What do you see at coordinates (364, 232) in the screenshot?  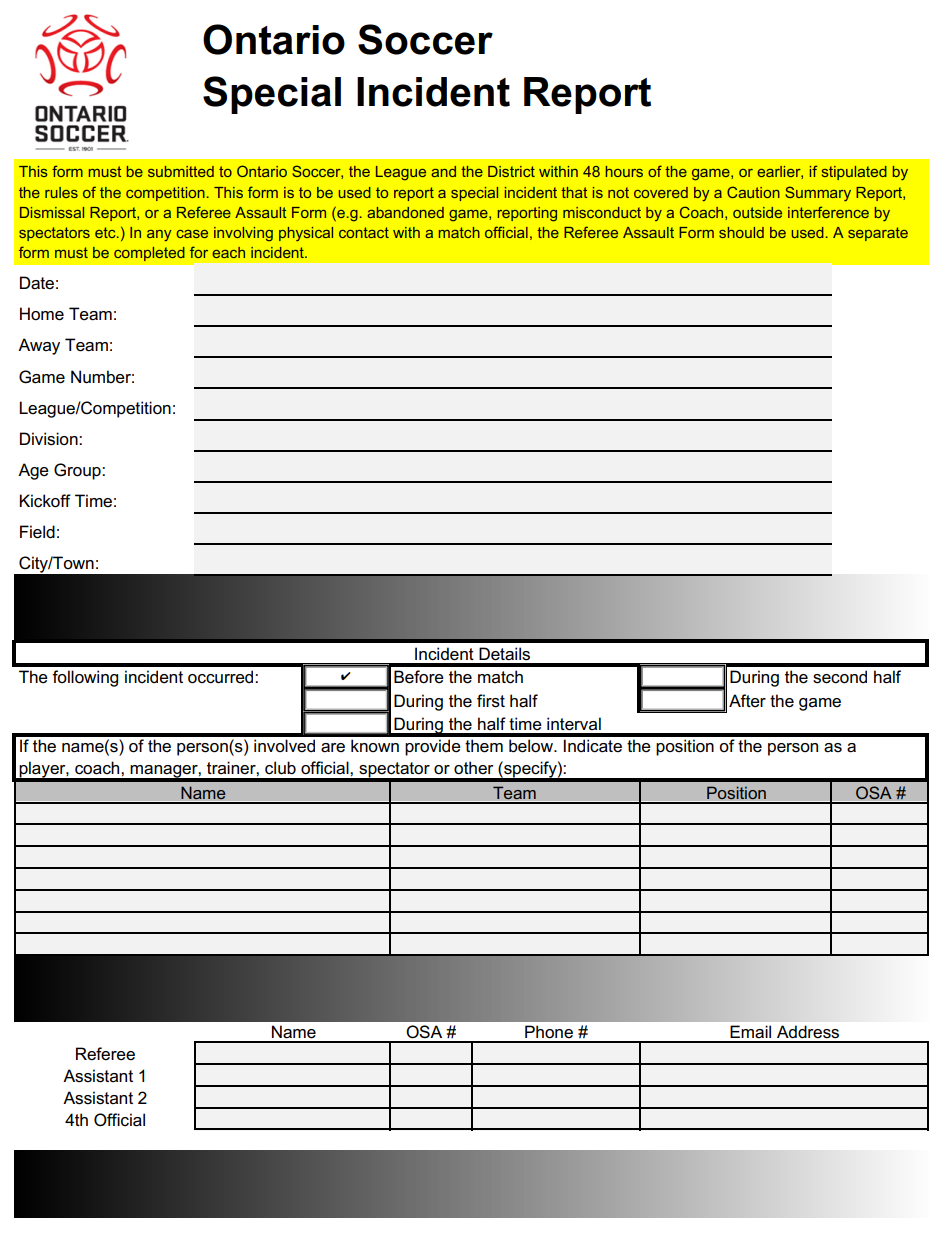 I see `contact` at bounding box center [364, 232].
